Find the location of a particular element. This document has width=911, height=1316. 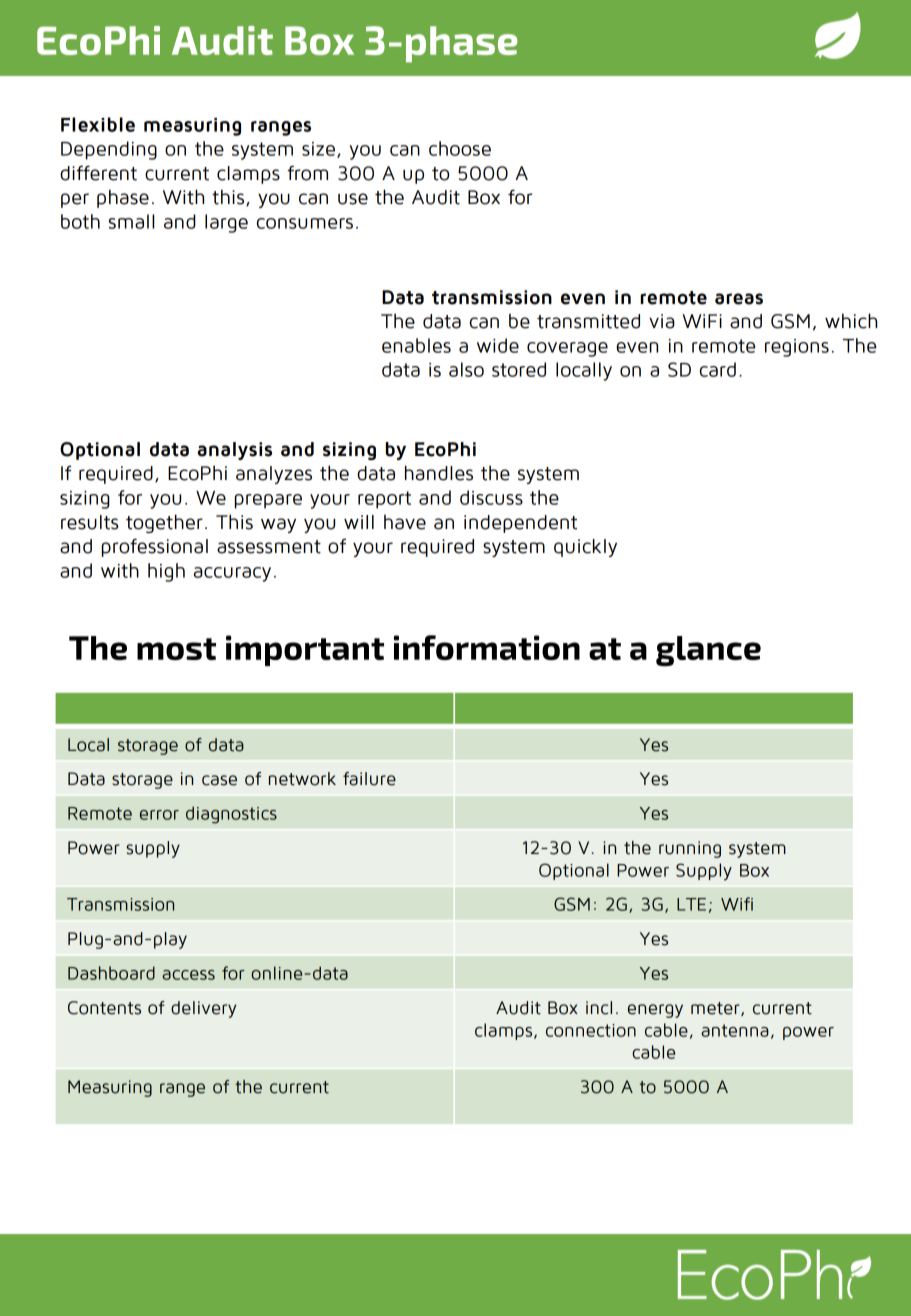

delivery is located at coordinates (203, 1009).
